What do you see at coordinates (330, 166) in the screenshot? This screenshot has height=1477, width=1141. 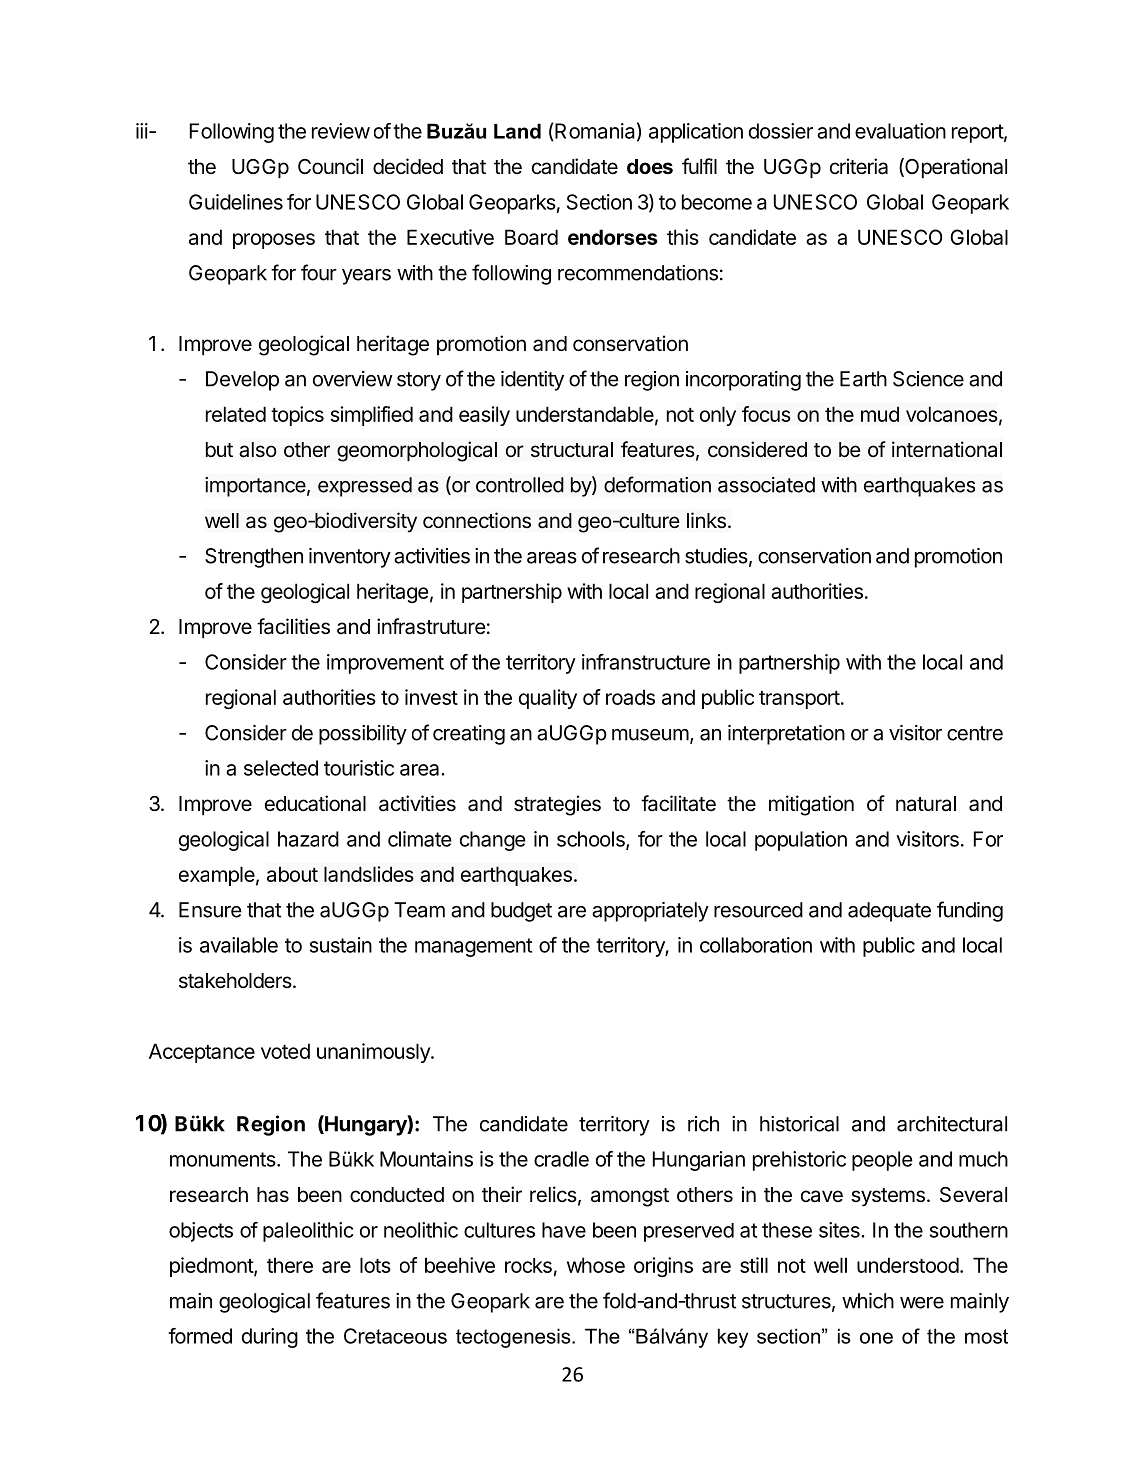 I see `Council` at bounding box center [330, 166].
